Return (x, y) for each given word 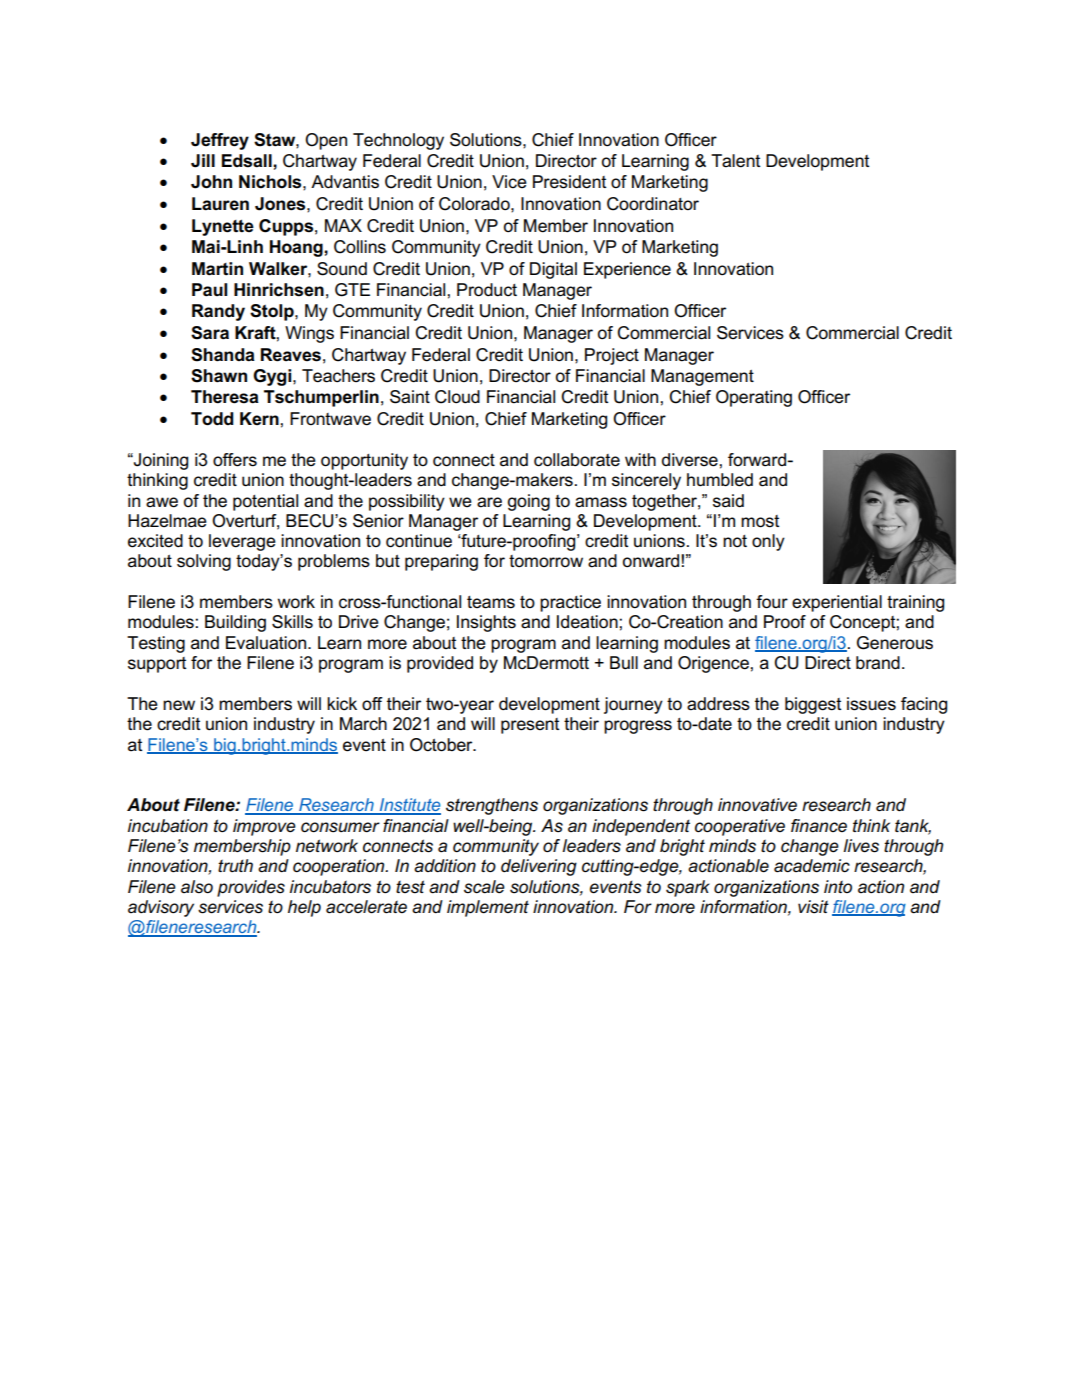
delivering (539, 867)
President (569, 182)
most (760, 521)
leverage (242, 542)
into (838, 886)
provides (251, 888)
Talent (735, 161)
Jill (203, 161)
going (529, 502)
